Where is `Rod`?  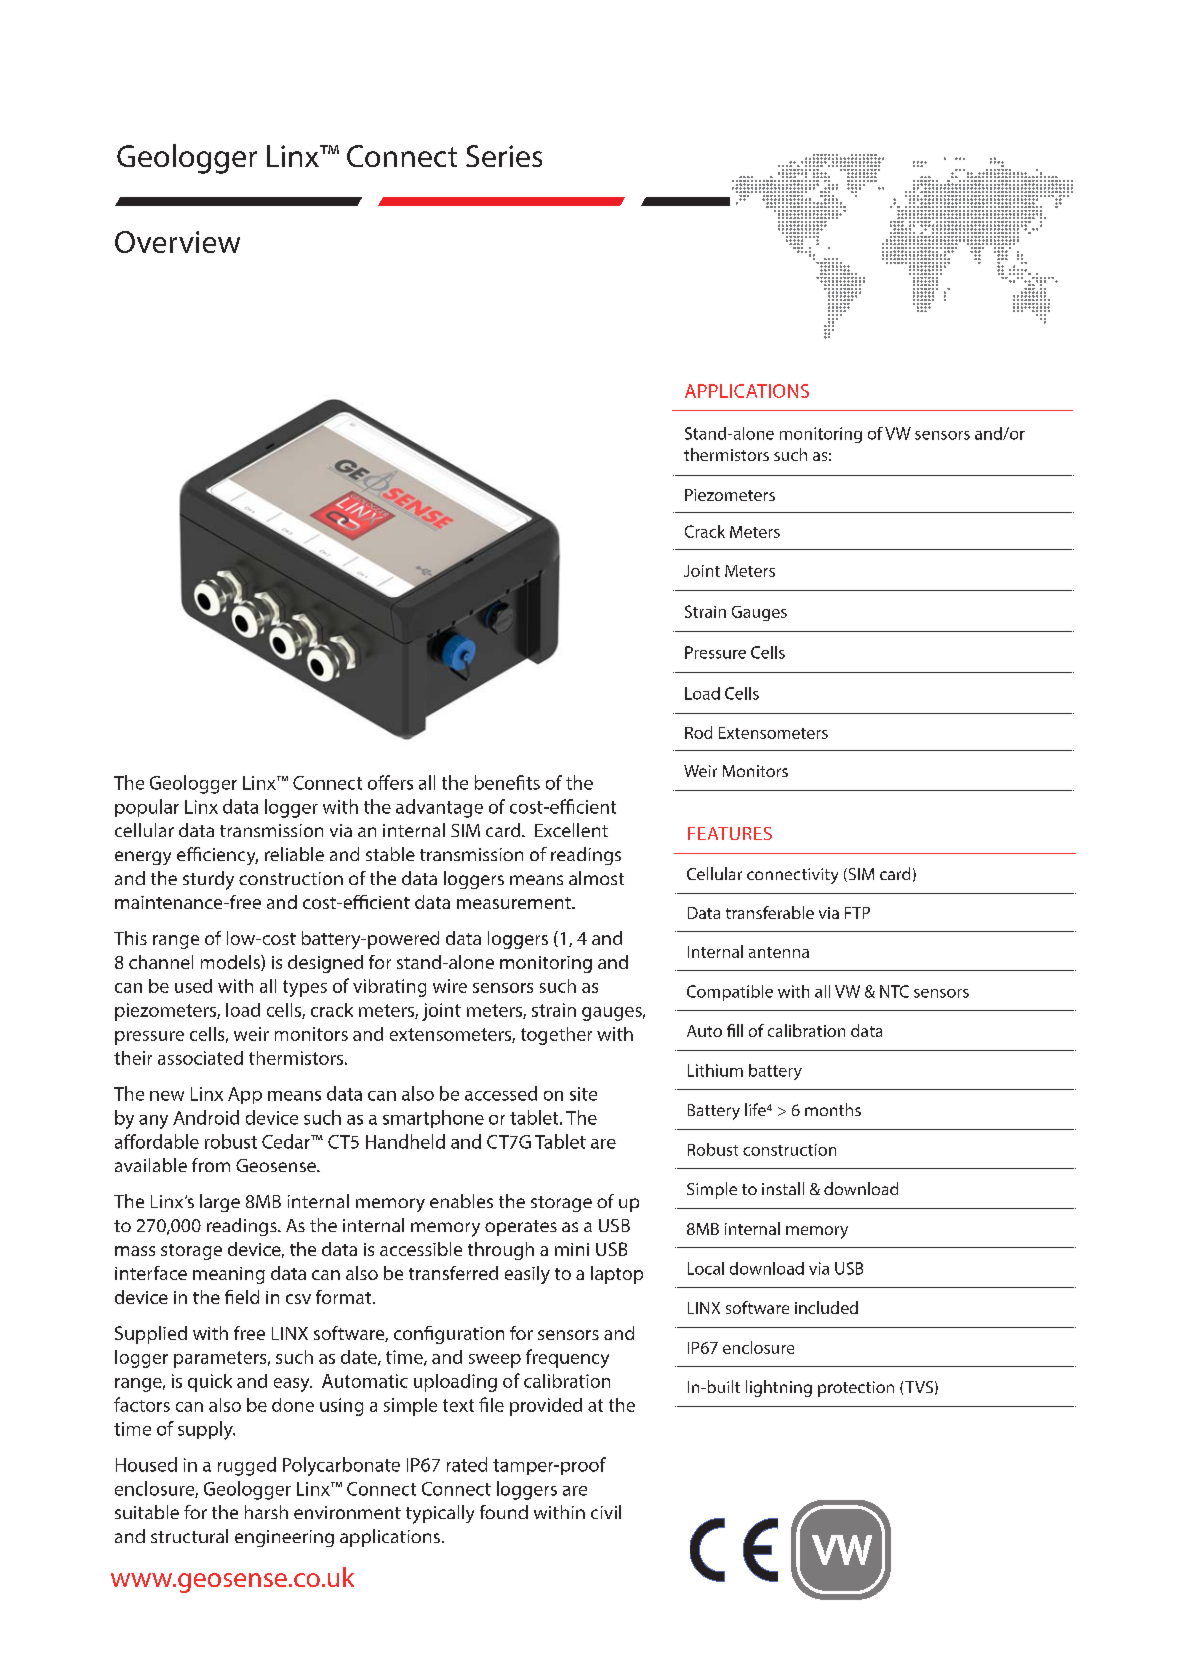
Rod is located at coordinates (698, 732).
